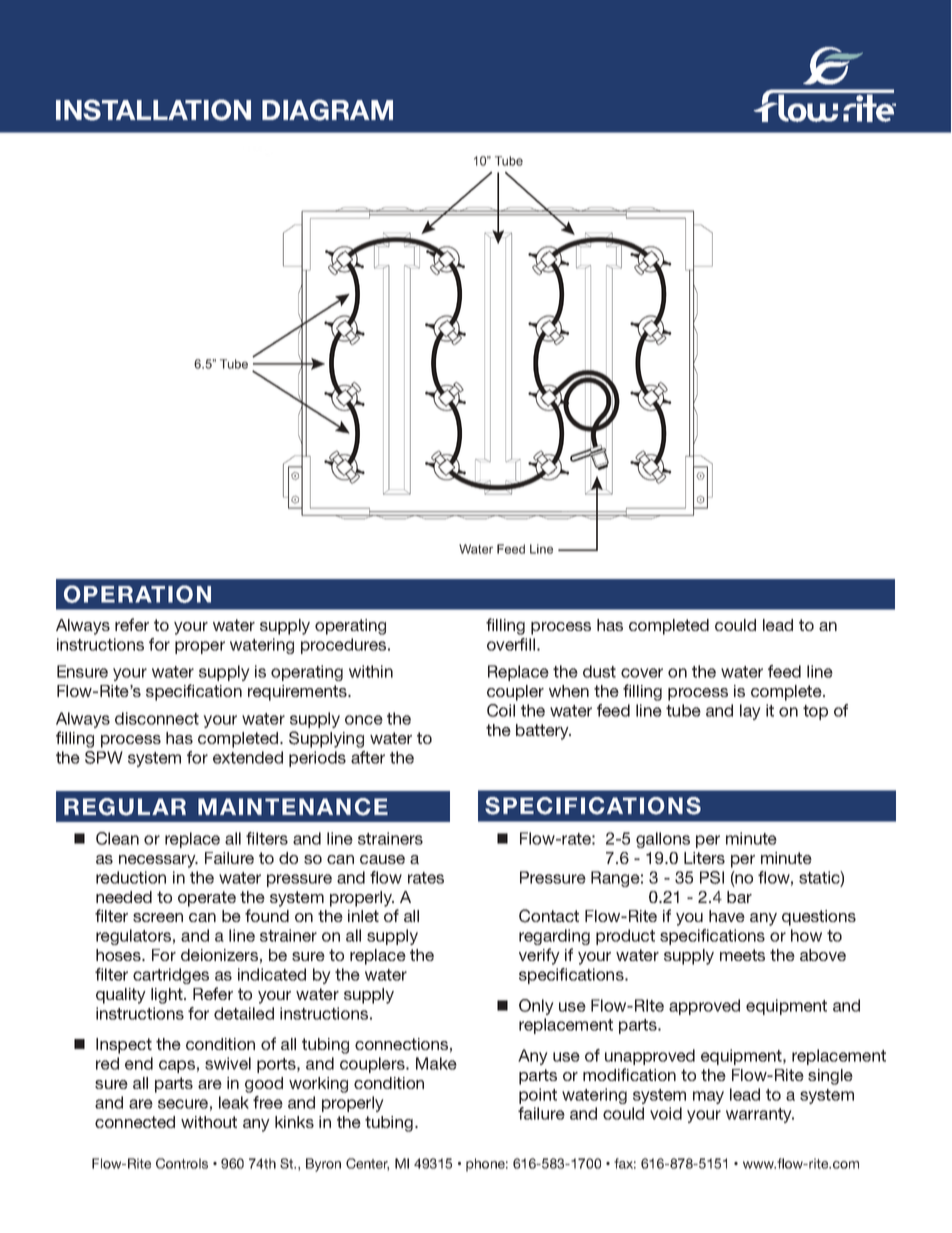 Image resolution: width=952 pixels, height=1233 pixels. What do you see at coordinates (209, 1122) in the screenshot?
I see `without` at bounding box center [209, 1122].
